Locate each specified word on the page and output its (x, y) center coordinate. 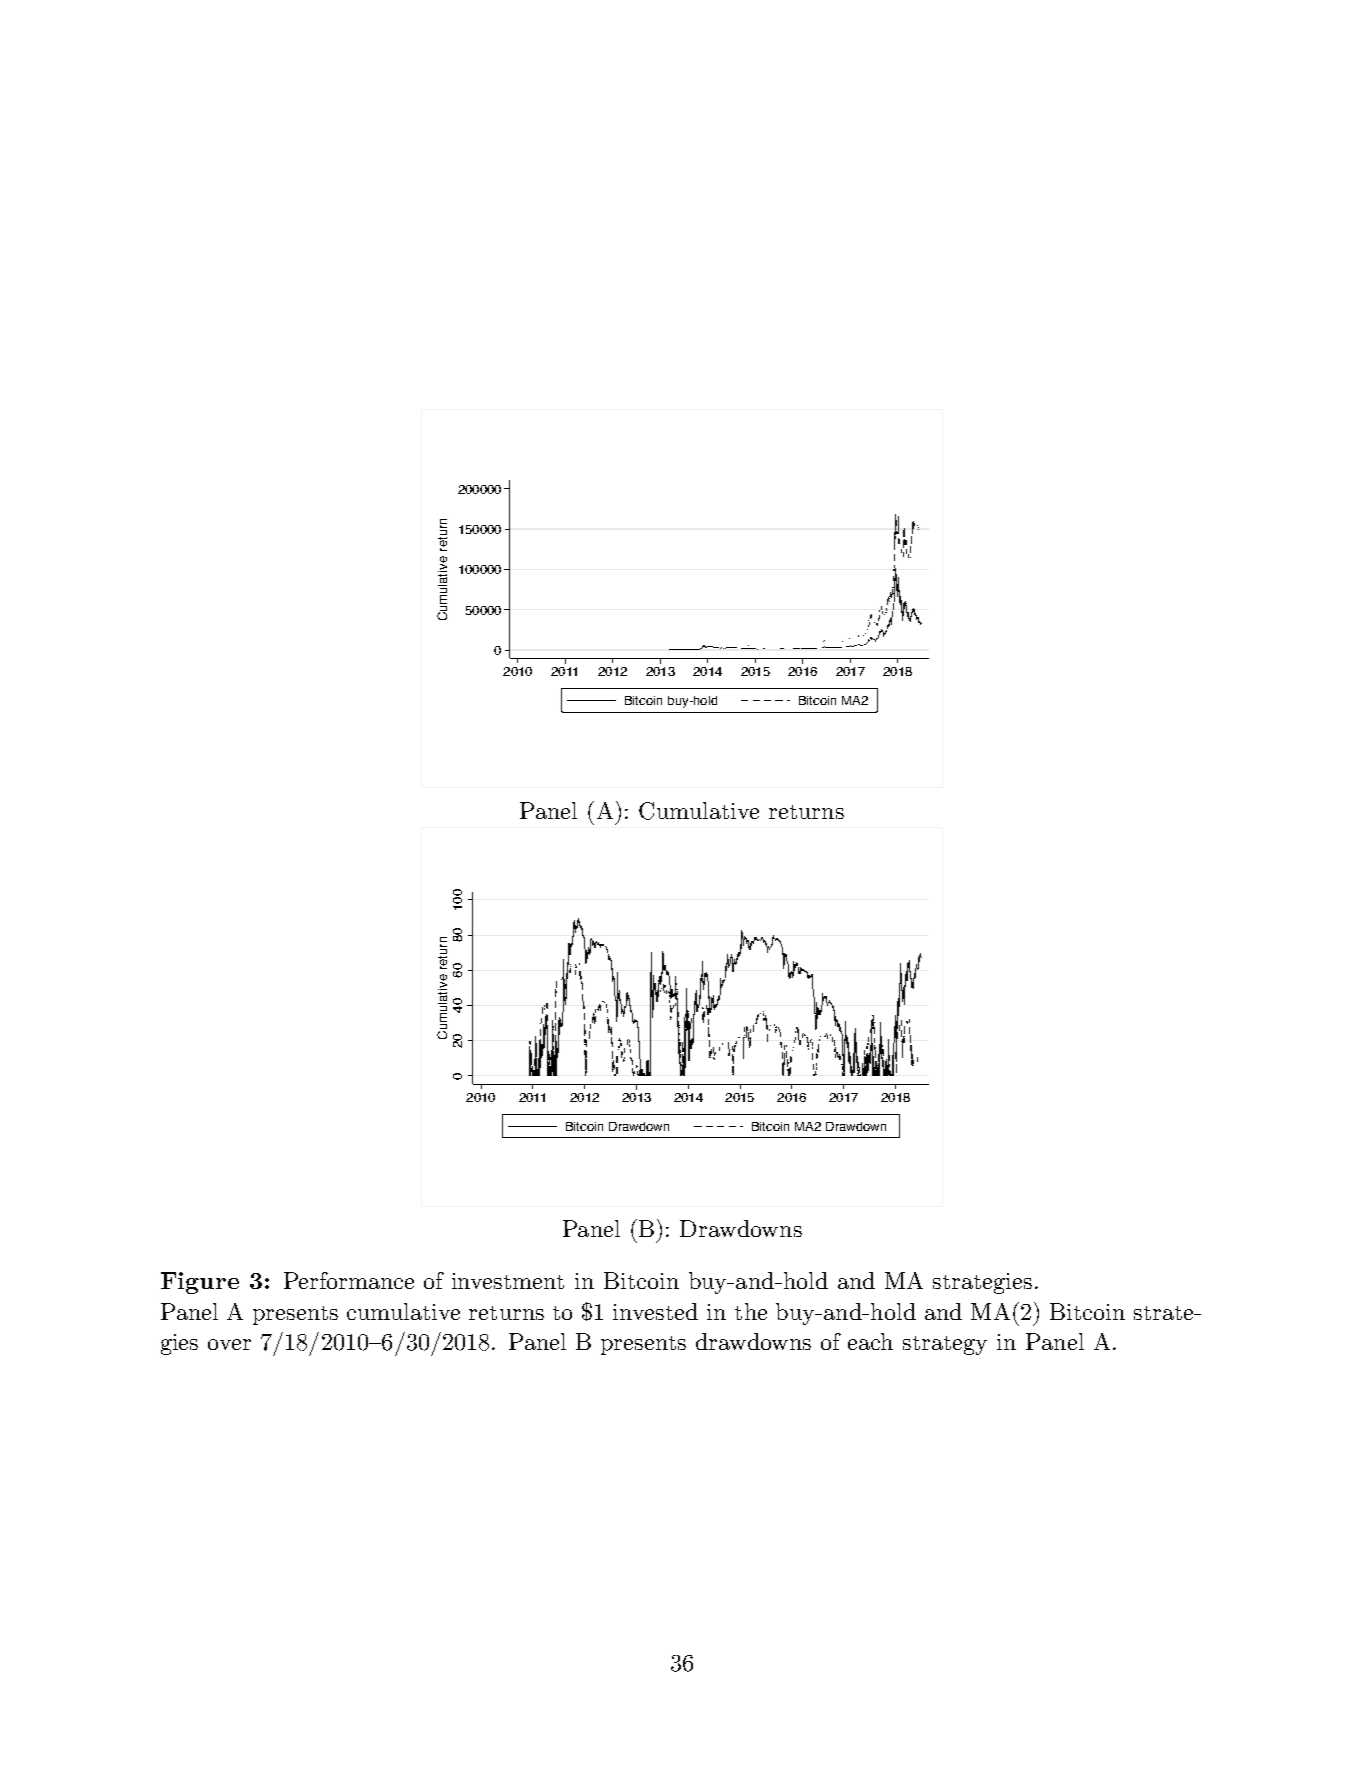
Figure (200, 1283)
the (751, 1311)
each (870, 1341)
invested (655, 1311)
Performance (349, 1280)
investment (508, 1281)
